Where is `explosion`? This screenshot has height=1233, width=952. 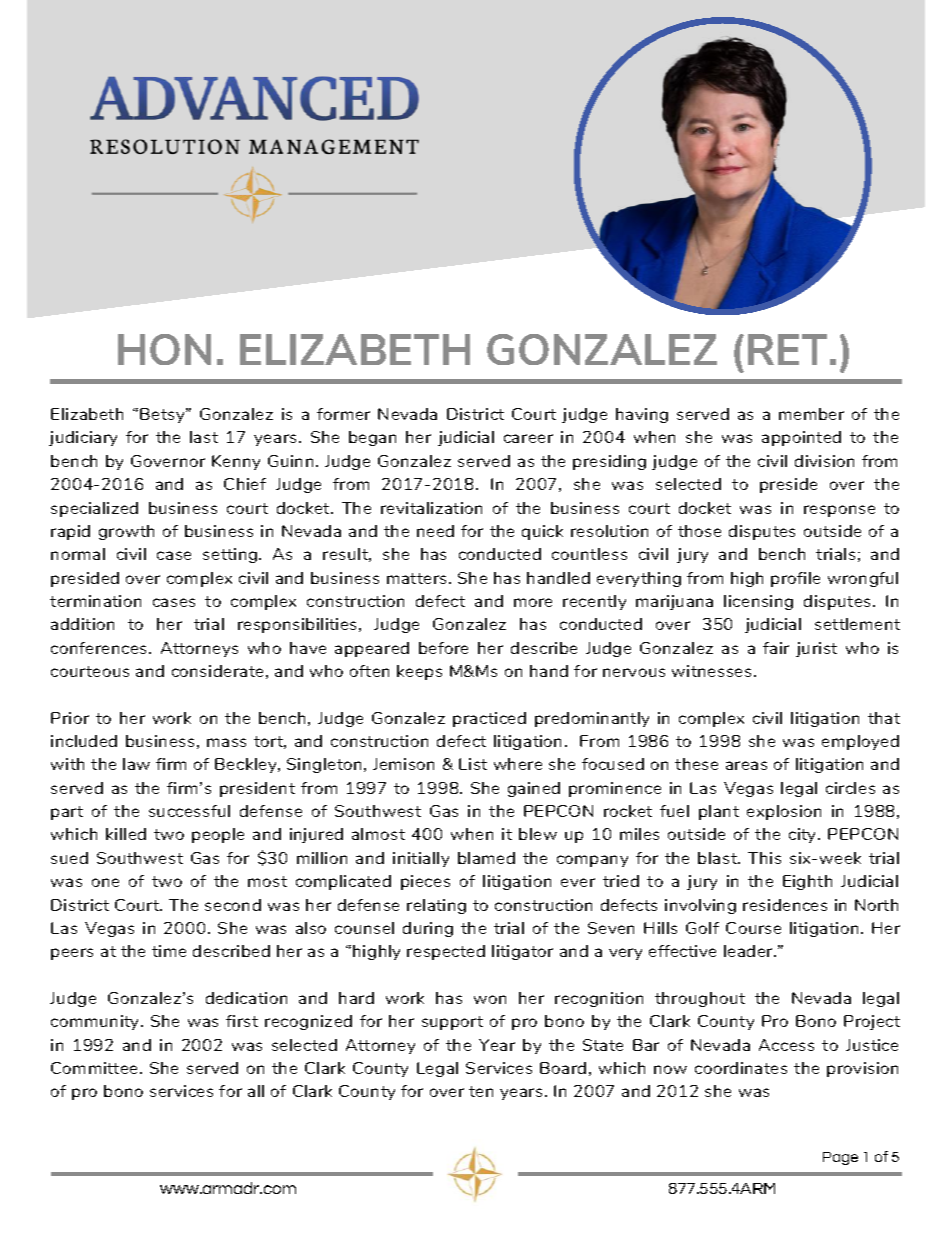 explosion is located at coordinates (784, 812).
